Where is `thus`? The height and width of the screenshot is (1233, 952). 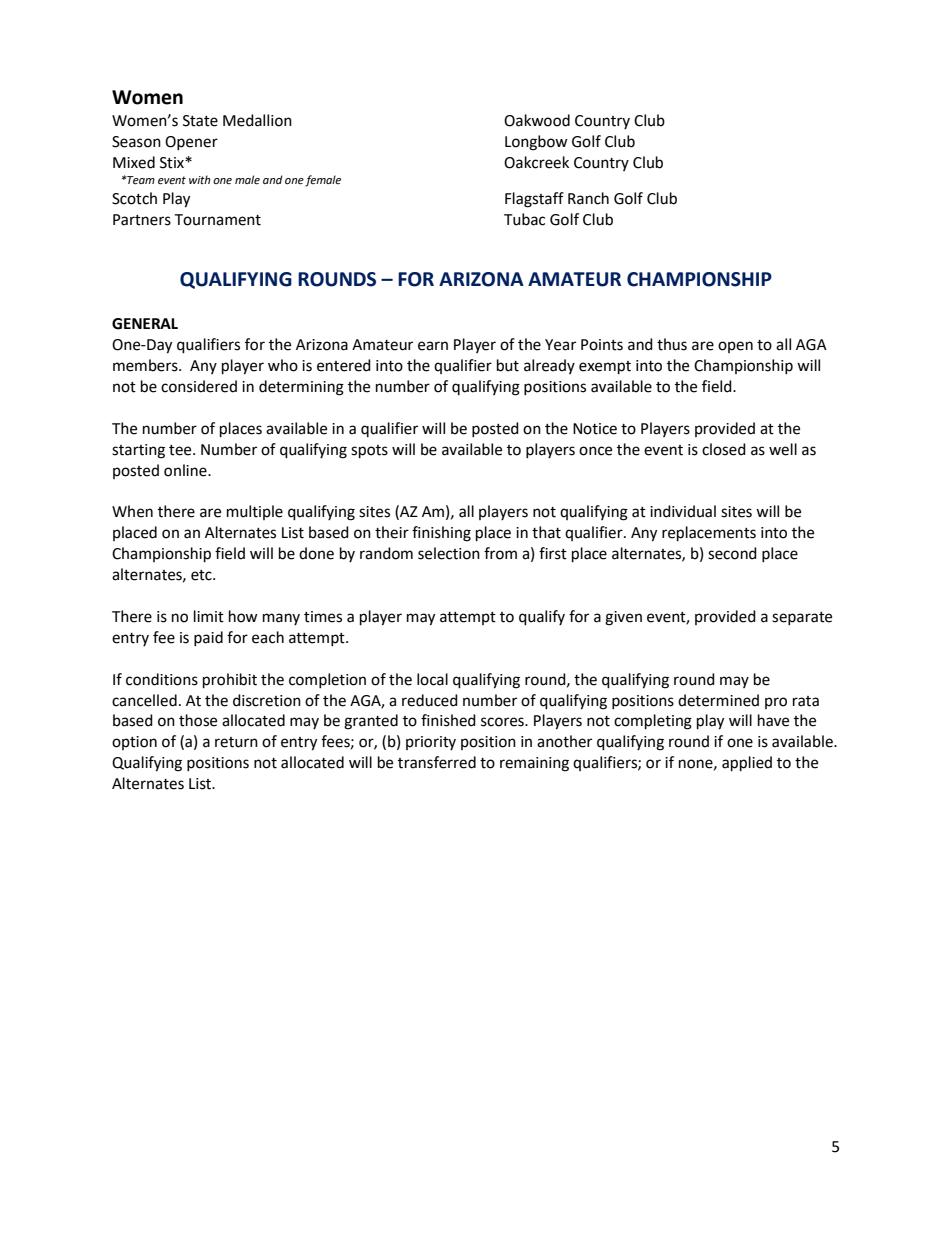
thus is located at coordinates (672, 344).
